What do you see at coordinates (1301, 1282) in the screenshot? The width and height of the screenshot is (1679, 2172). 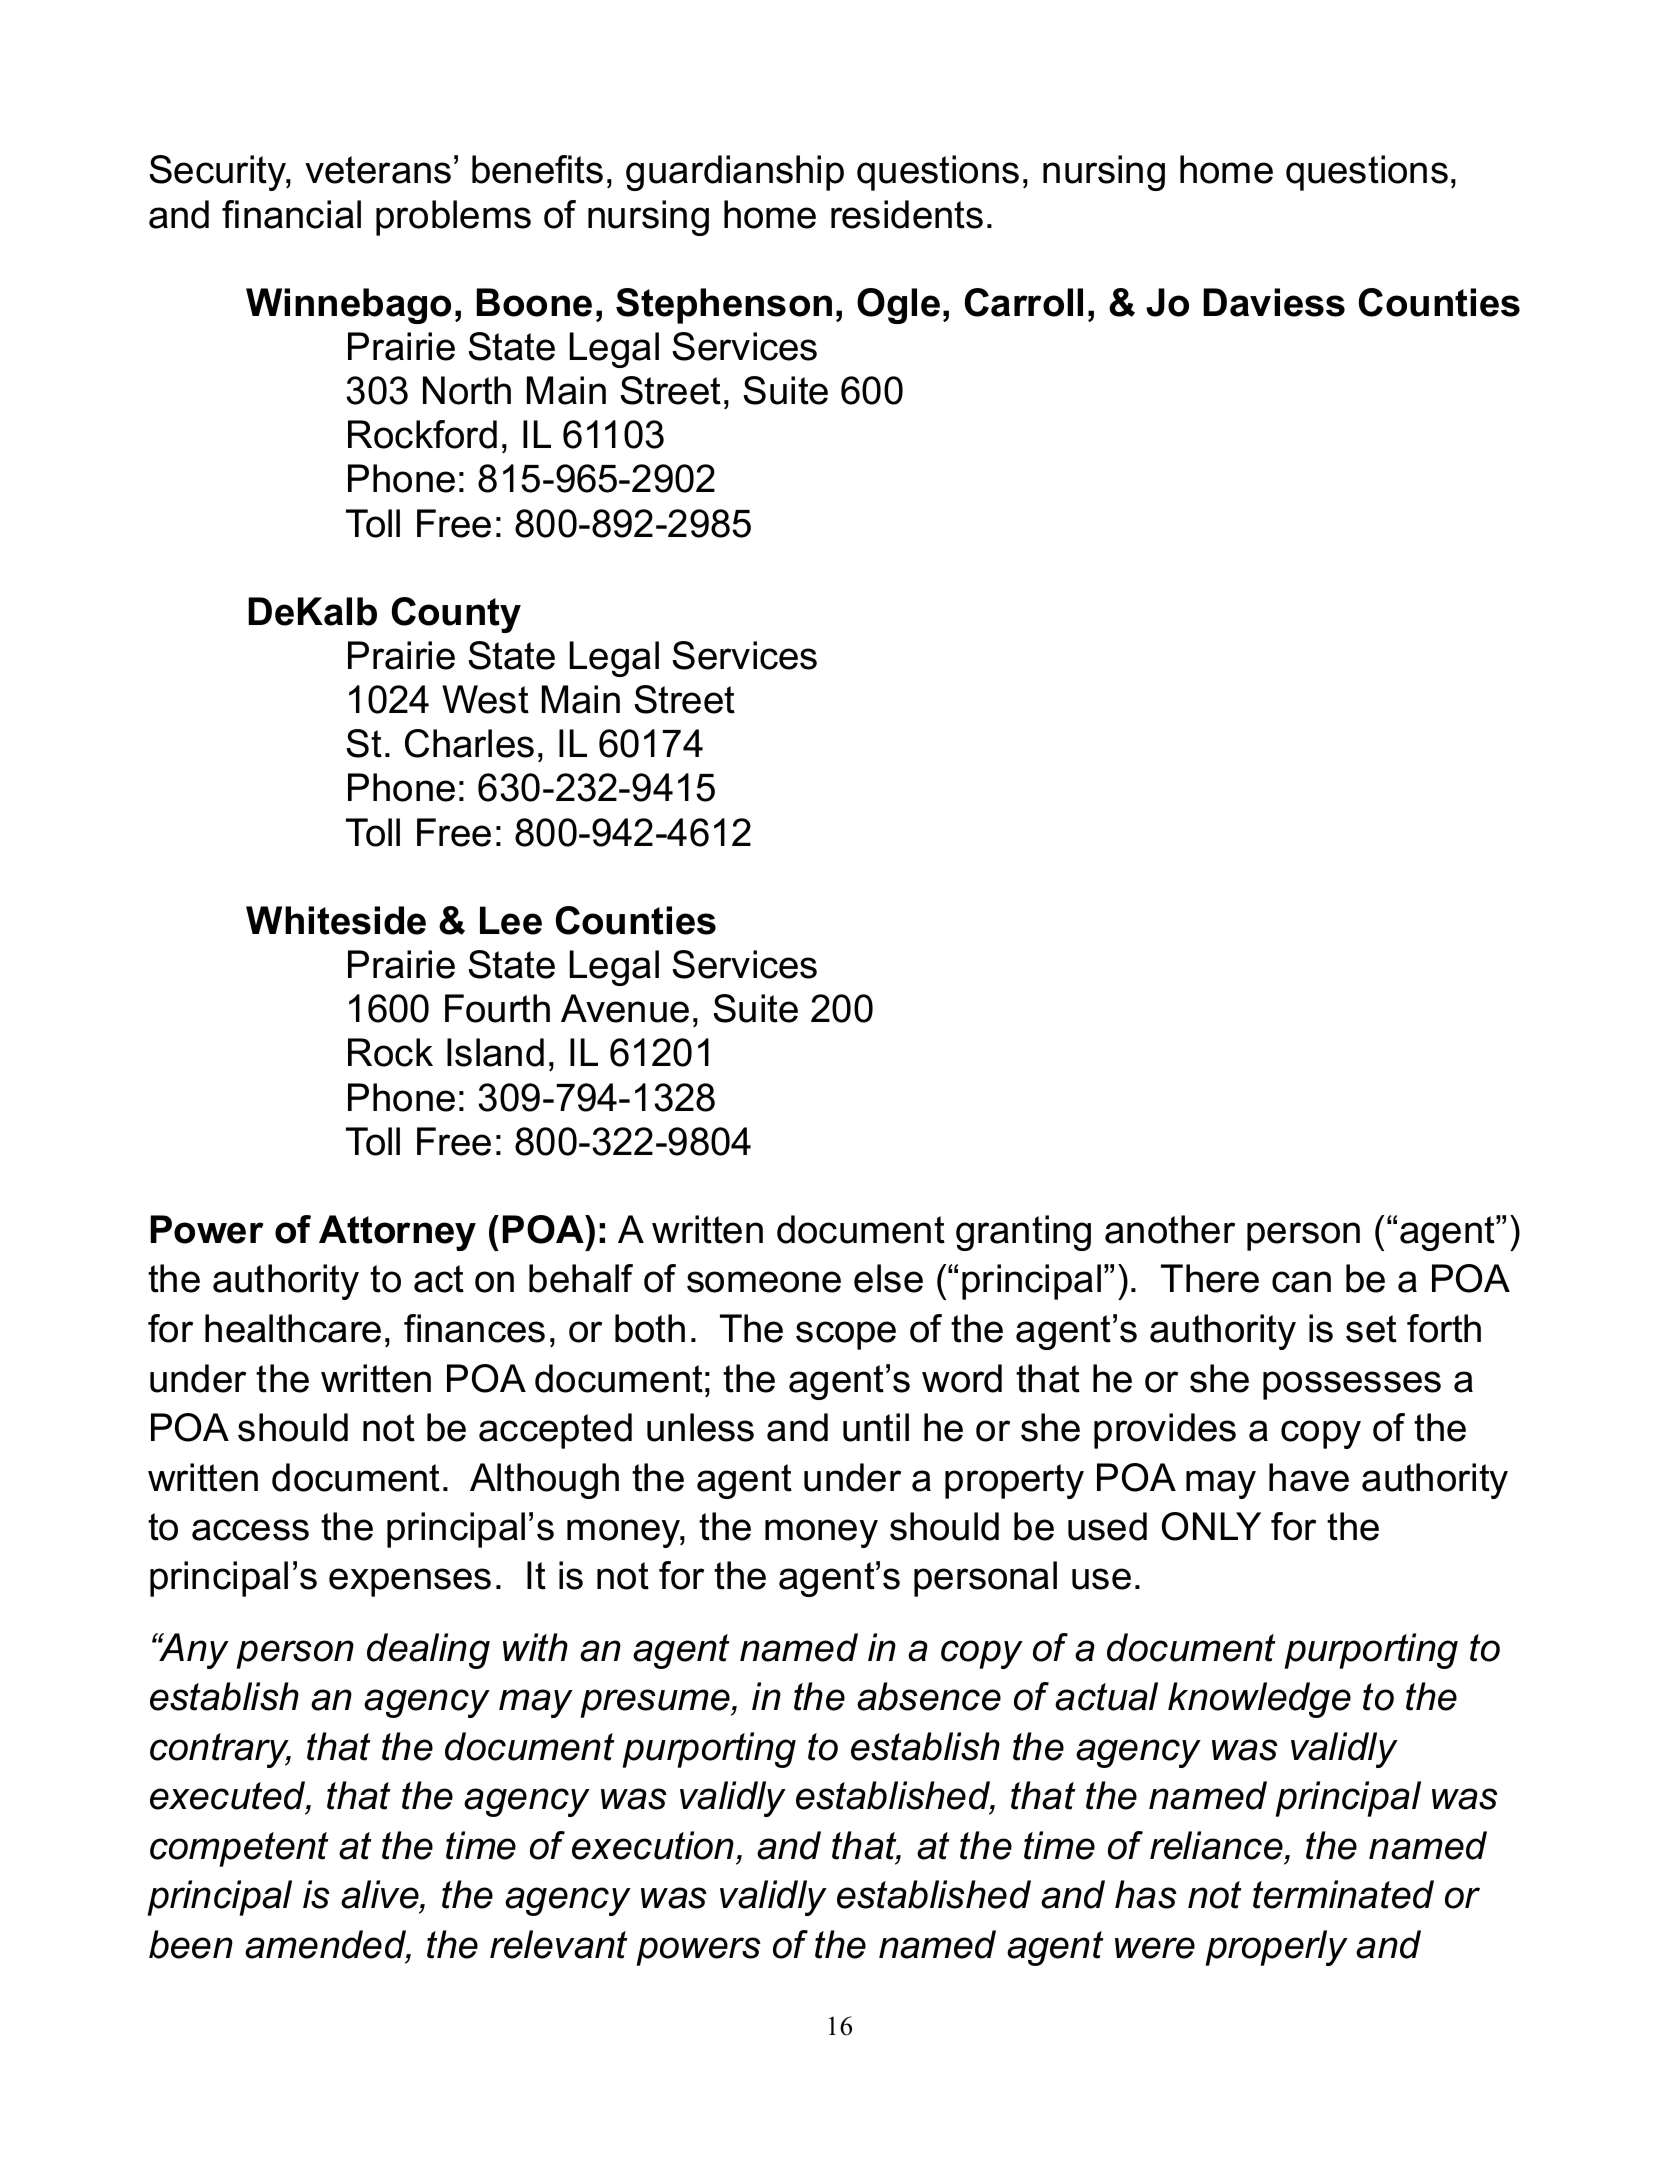 I see `can` at bounding box center [1301, 1282].
